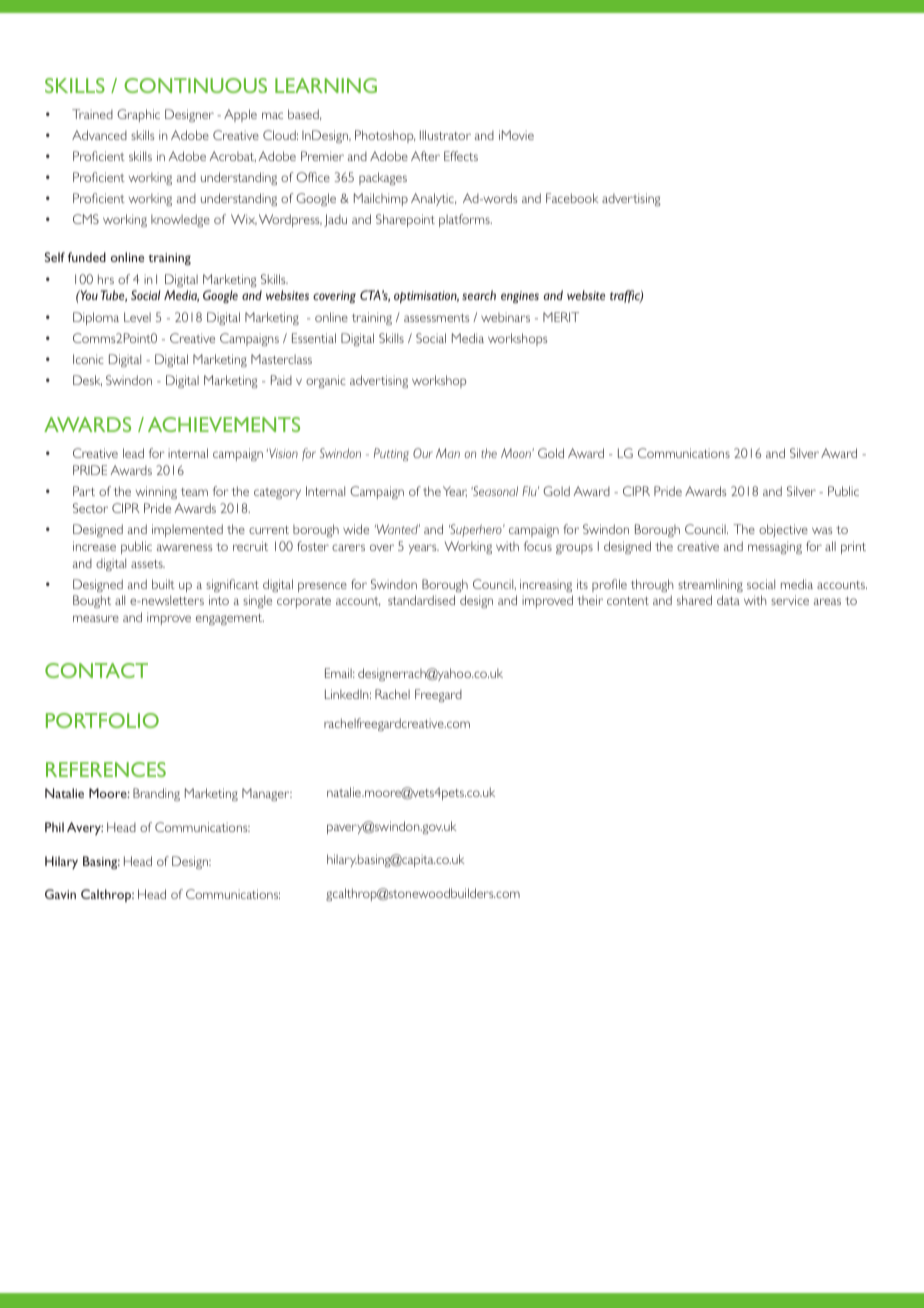  Describe the element at coordinates (436, 318) in the document. I see `assessments` at that location.
